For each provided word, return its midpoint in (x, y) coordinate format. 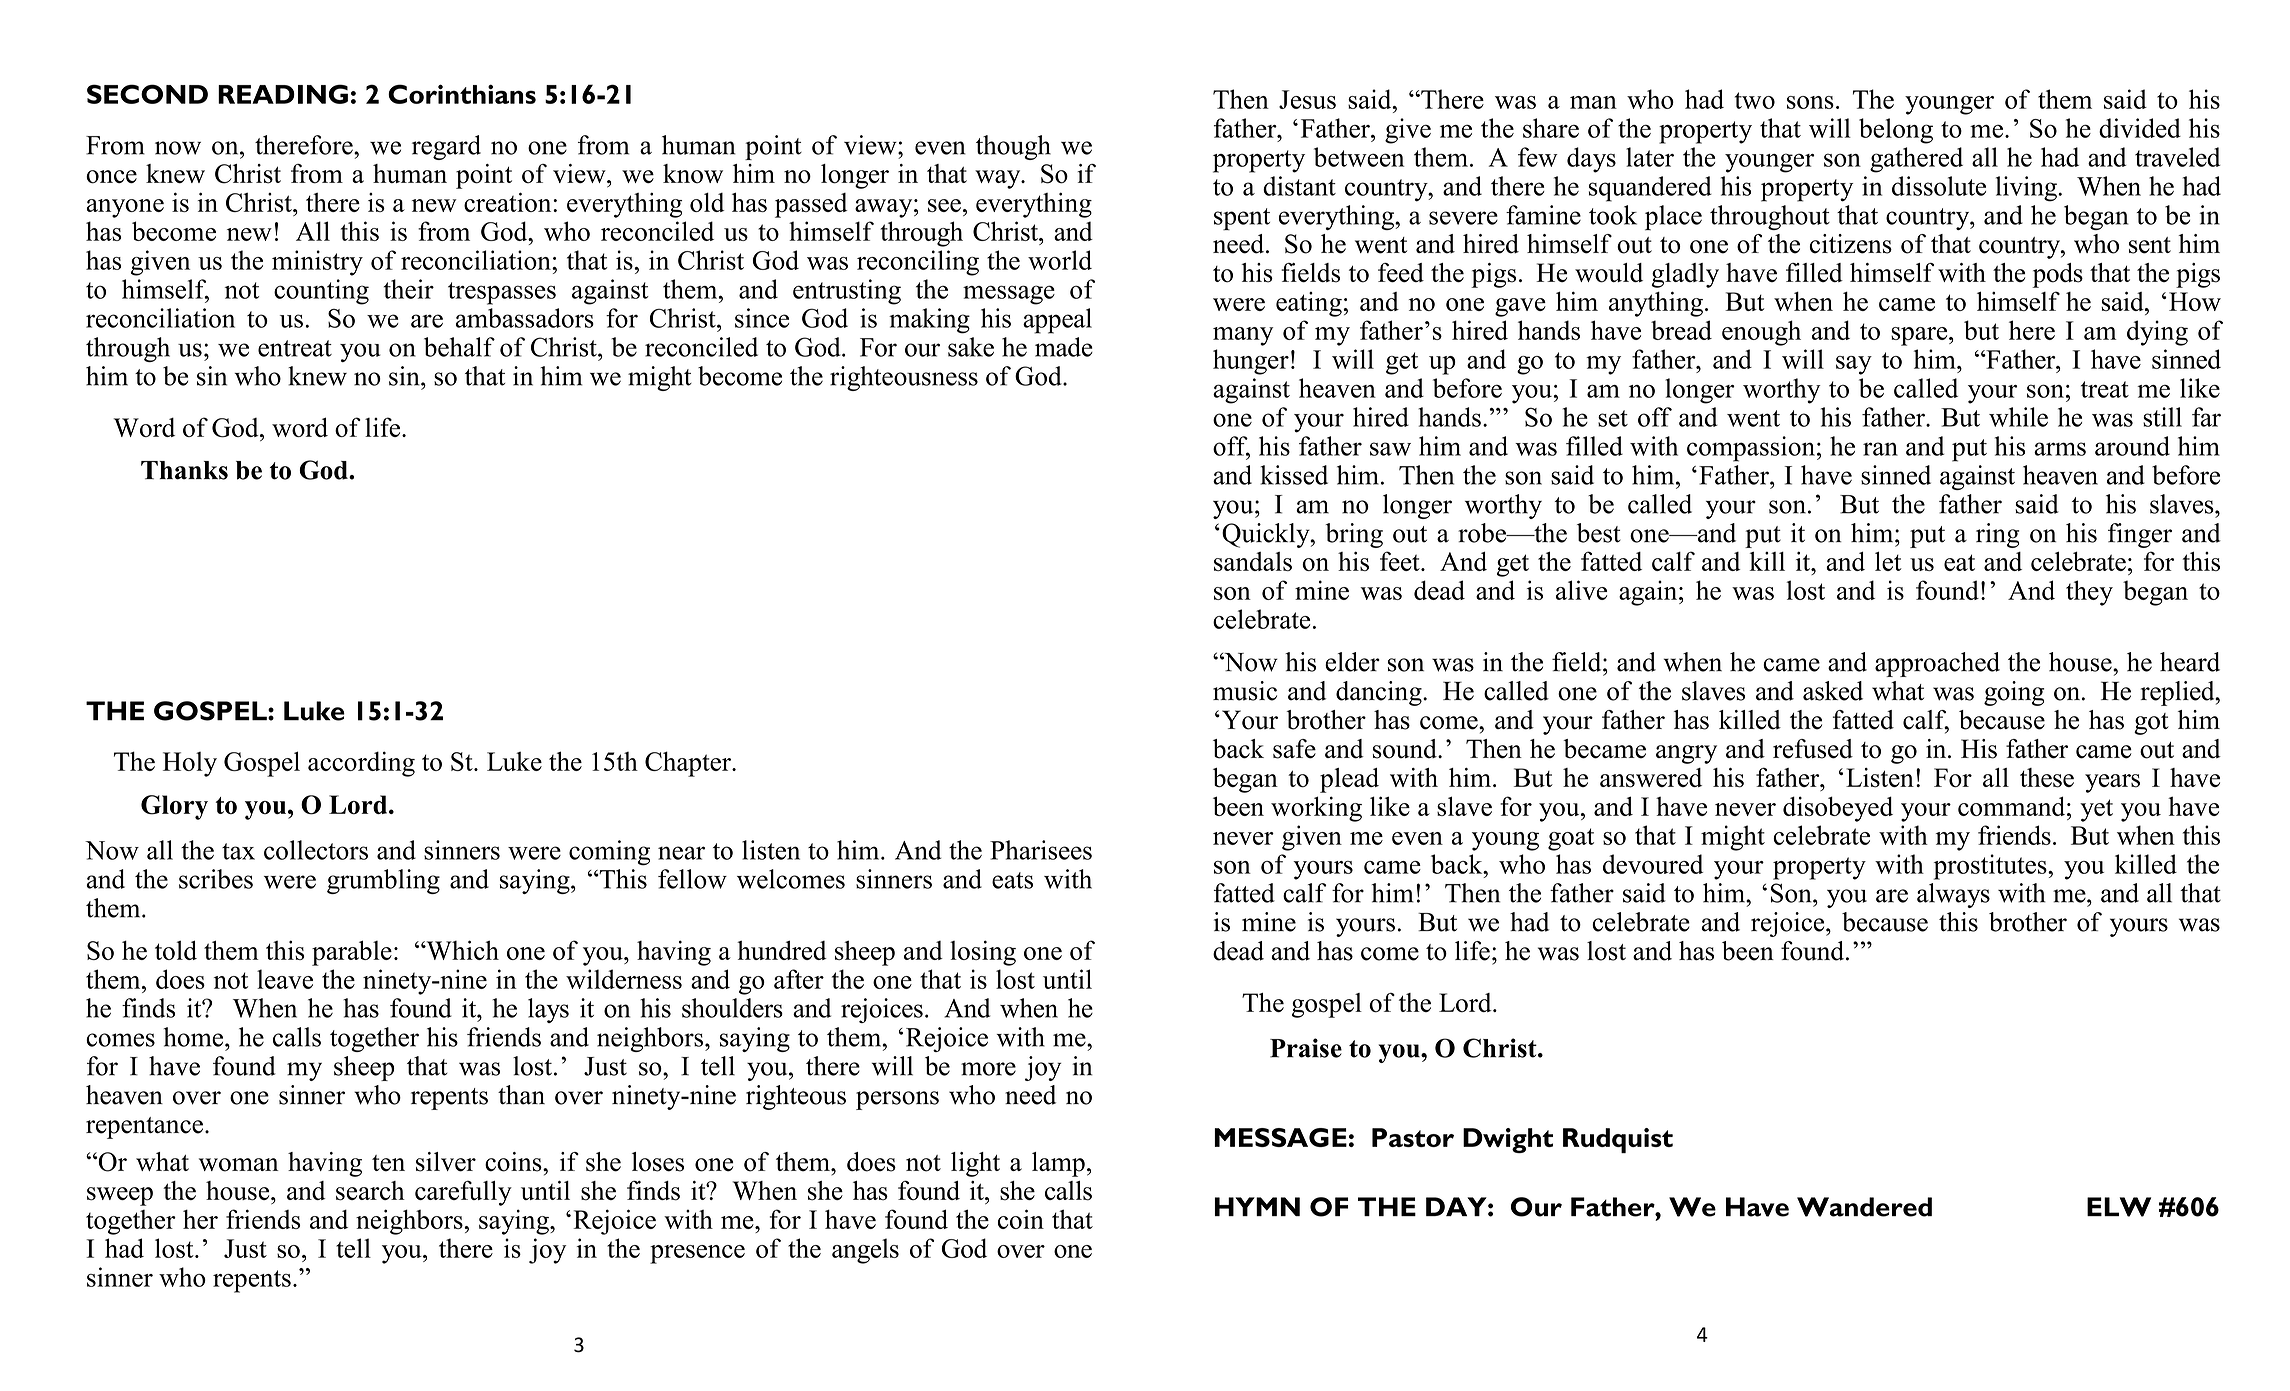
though (1013, 147)
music (1245, 691)
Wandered (1864, 1207)
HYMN (1257, 1206)
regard (446, 147)
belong (1896, 131)
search (370, 1191)
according (361, 764)
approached (1937, 664)
